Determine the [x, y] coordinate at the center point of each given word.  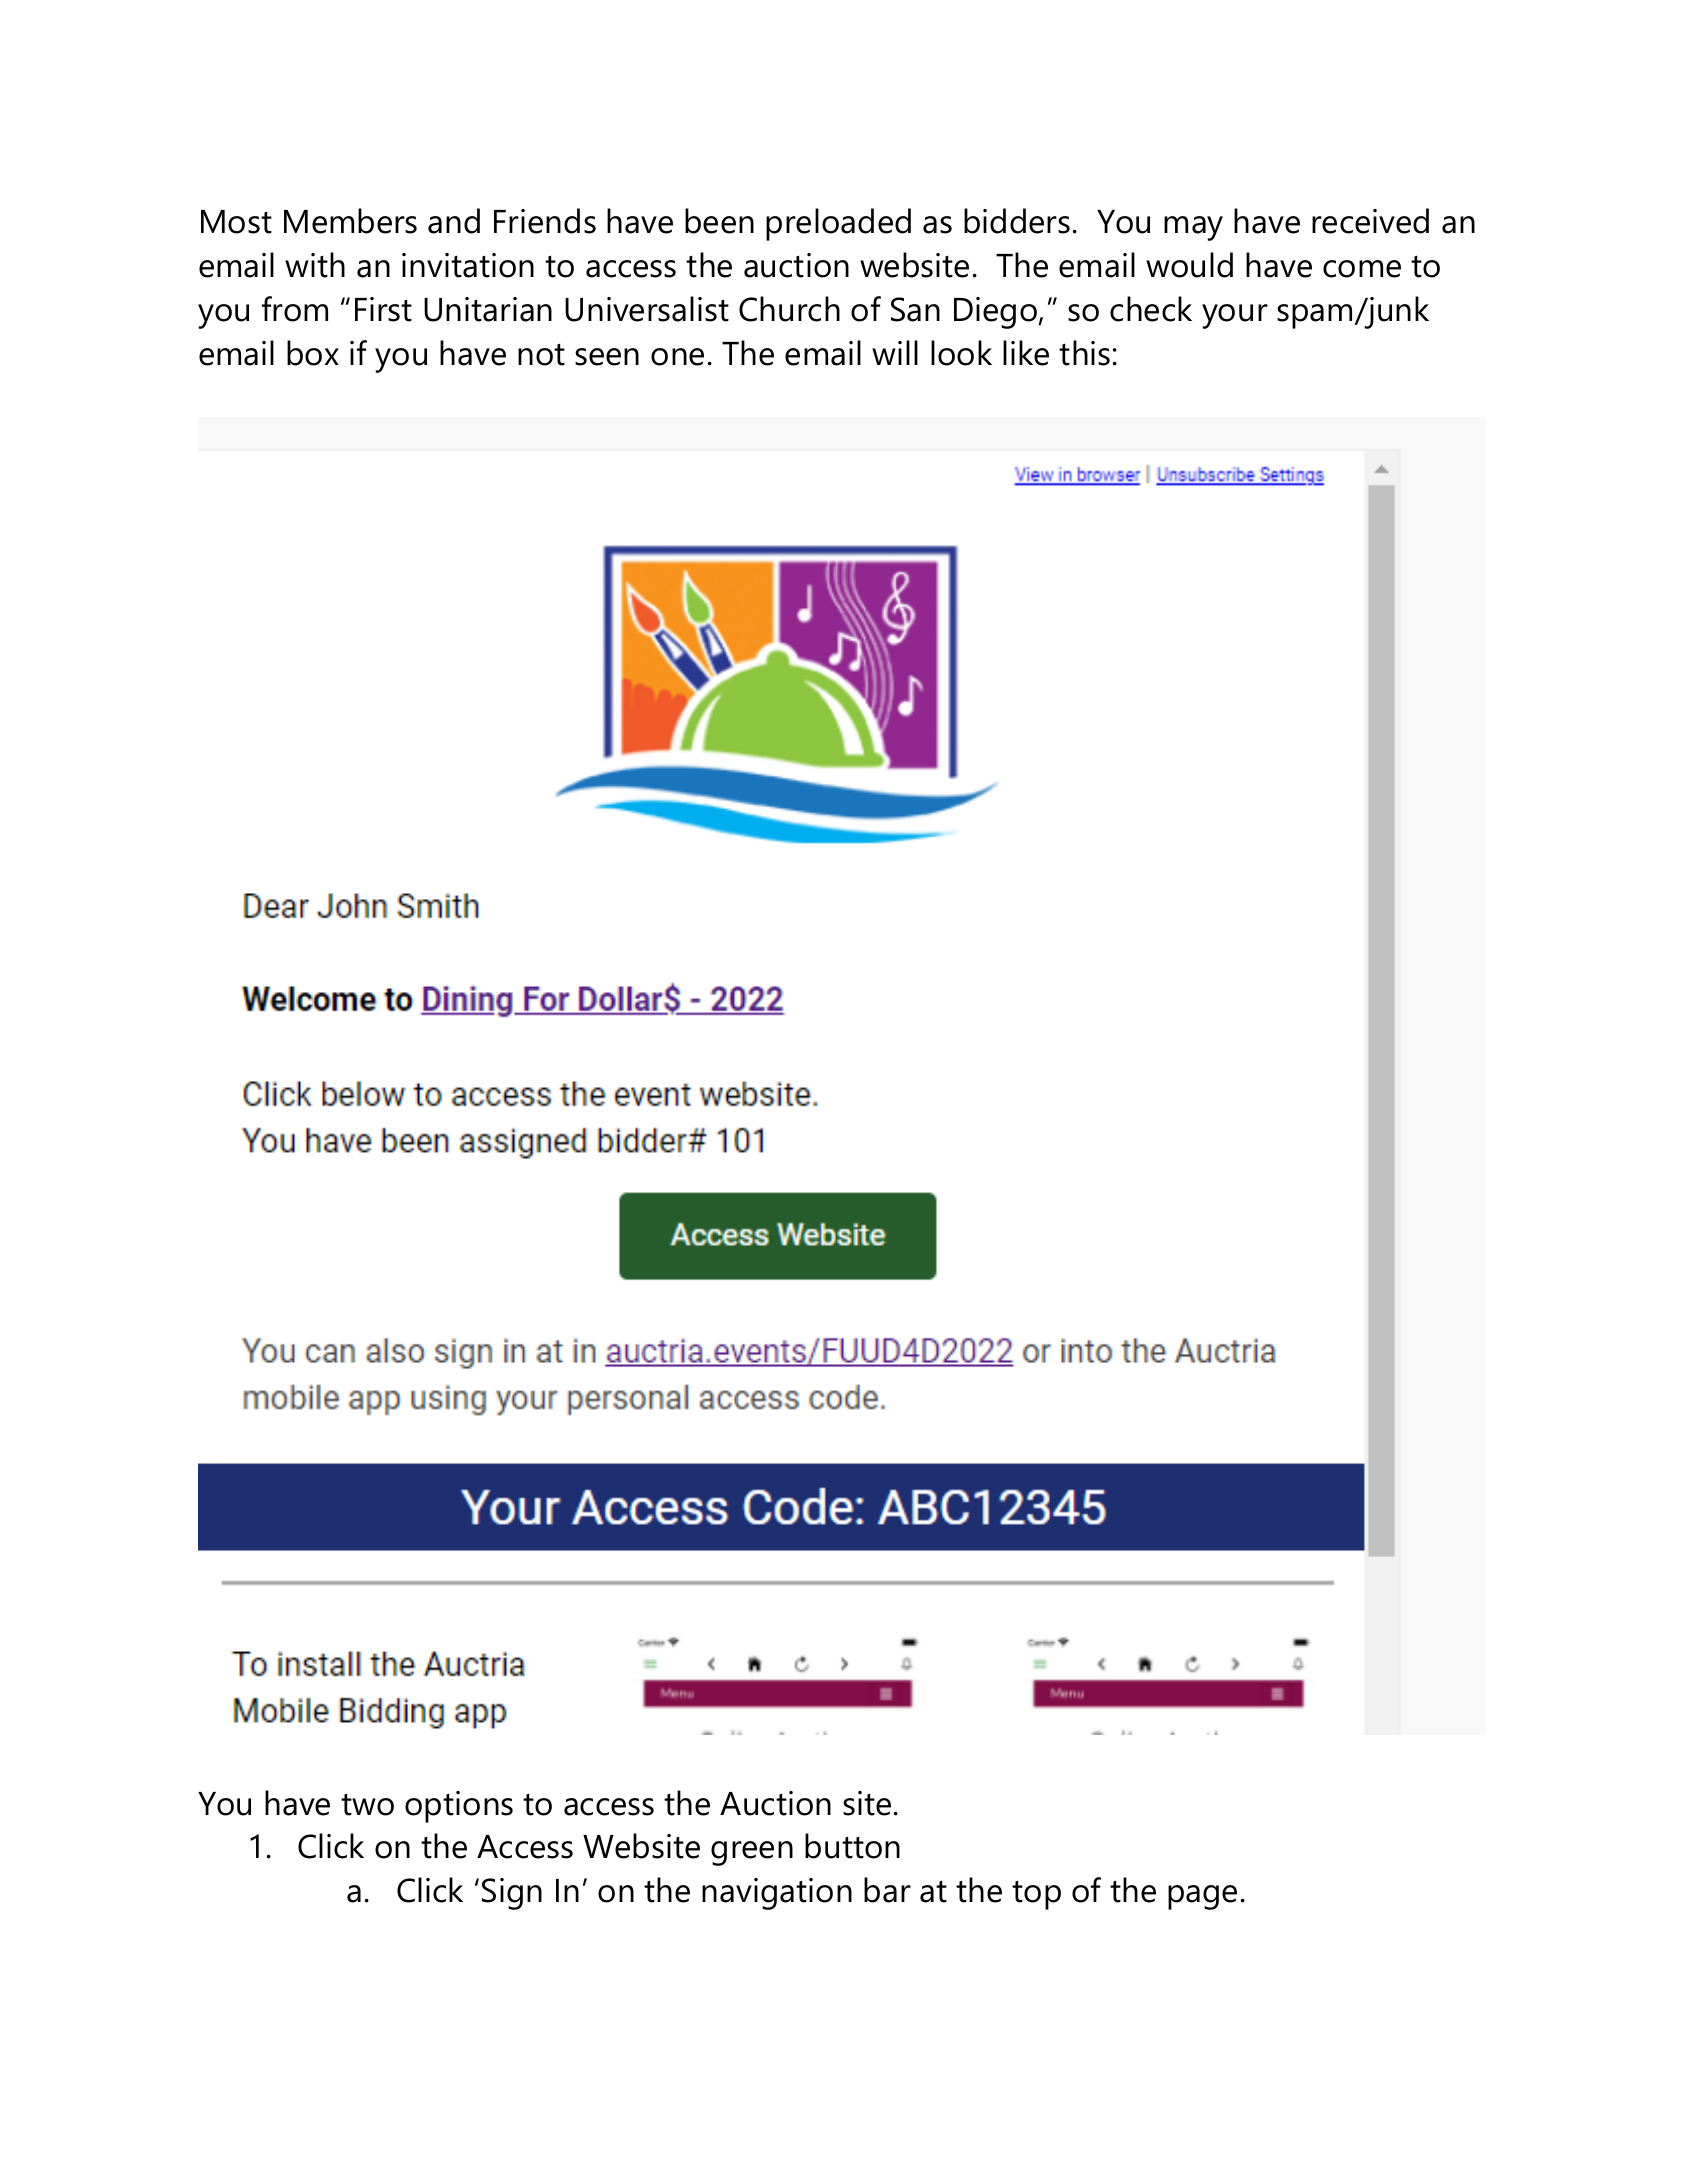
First [383, 309]
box [313, 353]
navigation [777, 1894]
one [677, 357]
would [1189, 265]
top [1036, 1895]
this [1084, 353]
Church [789, 309]
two [367, 1805]
